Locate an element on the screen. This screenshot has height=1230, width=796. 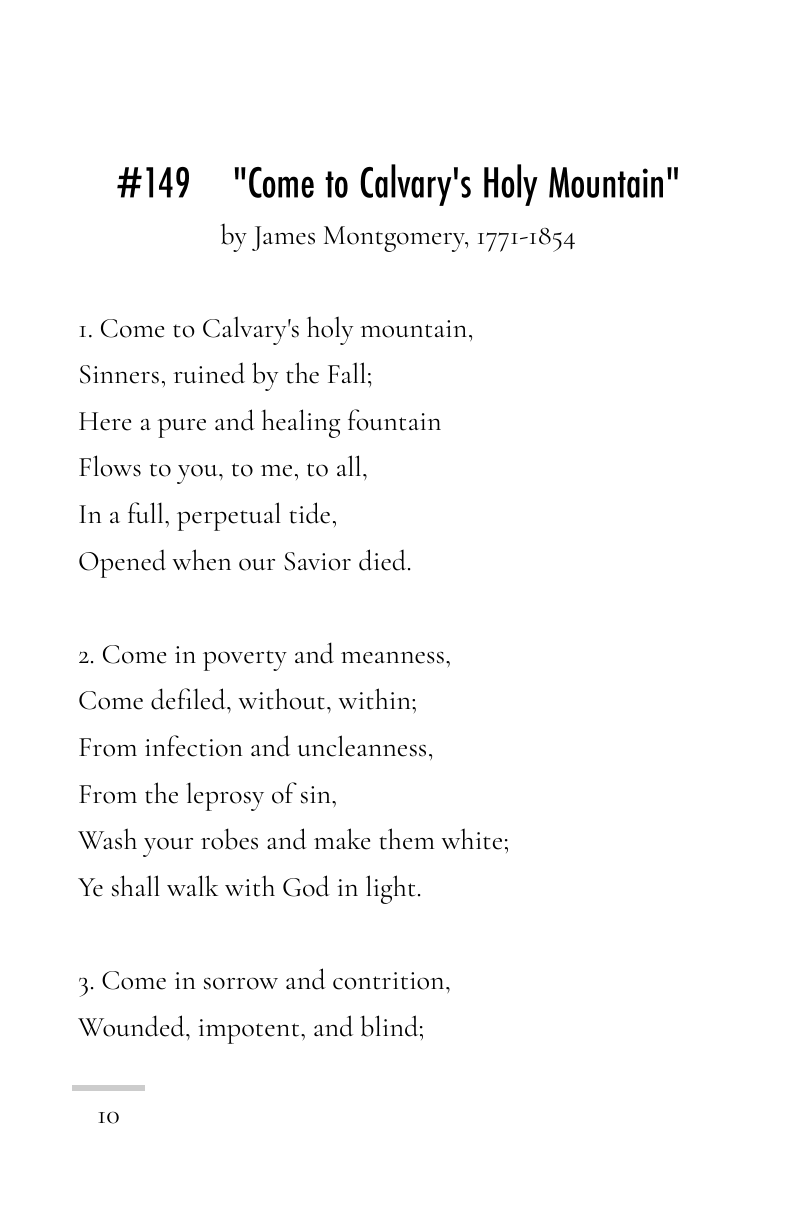
full is located at coordinates (147, 512).
